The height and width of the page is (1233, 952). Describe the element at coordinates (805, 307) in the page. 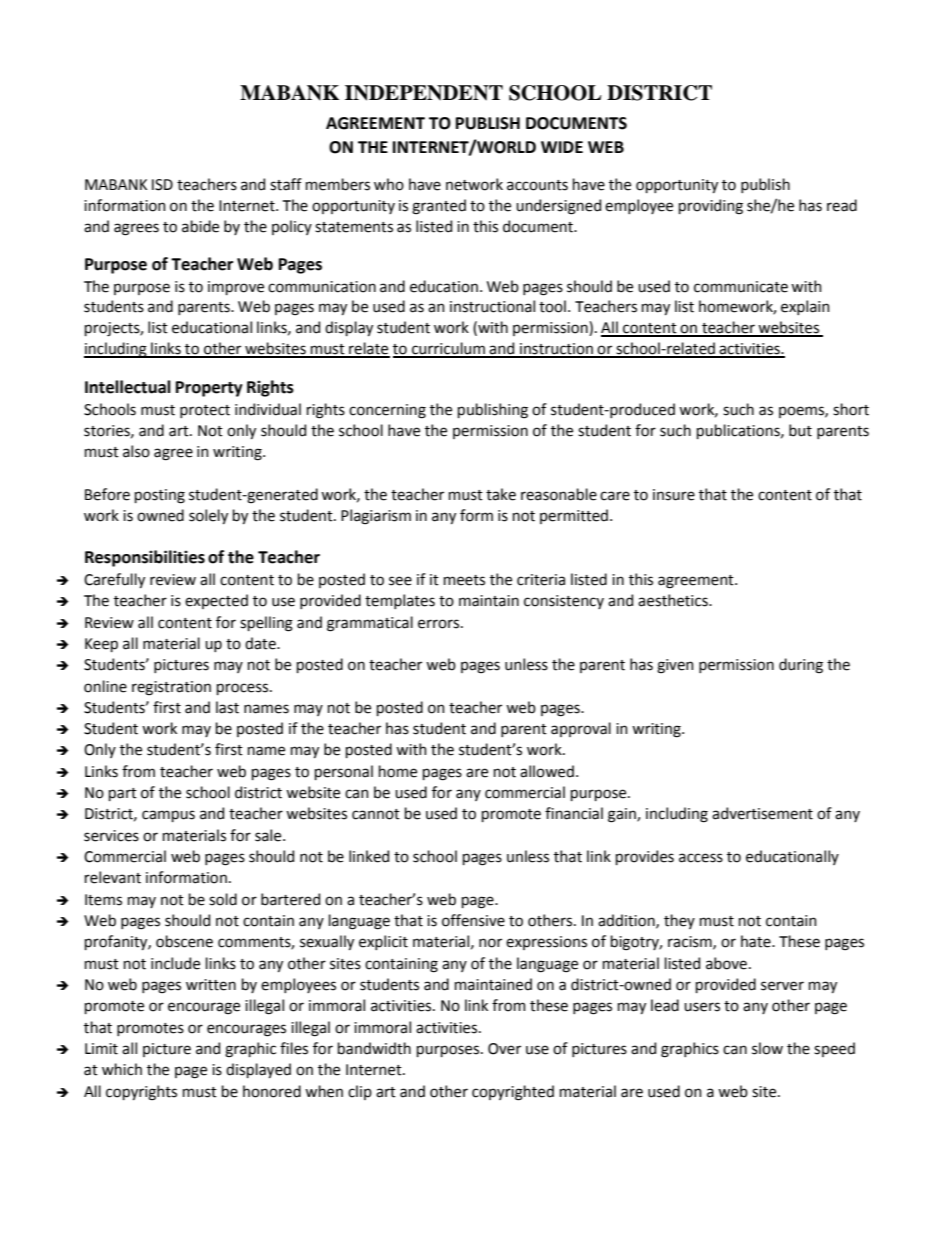

I see `explain` at that location.
